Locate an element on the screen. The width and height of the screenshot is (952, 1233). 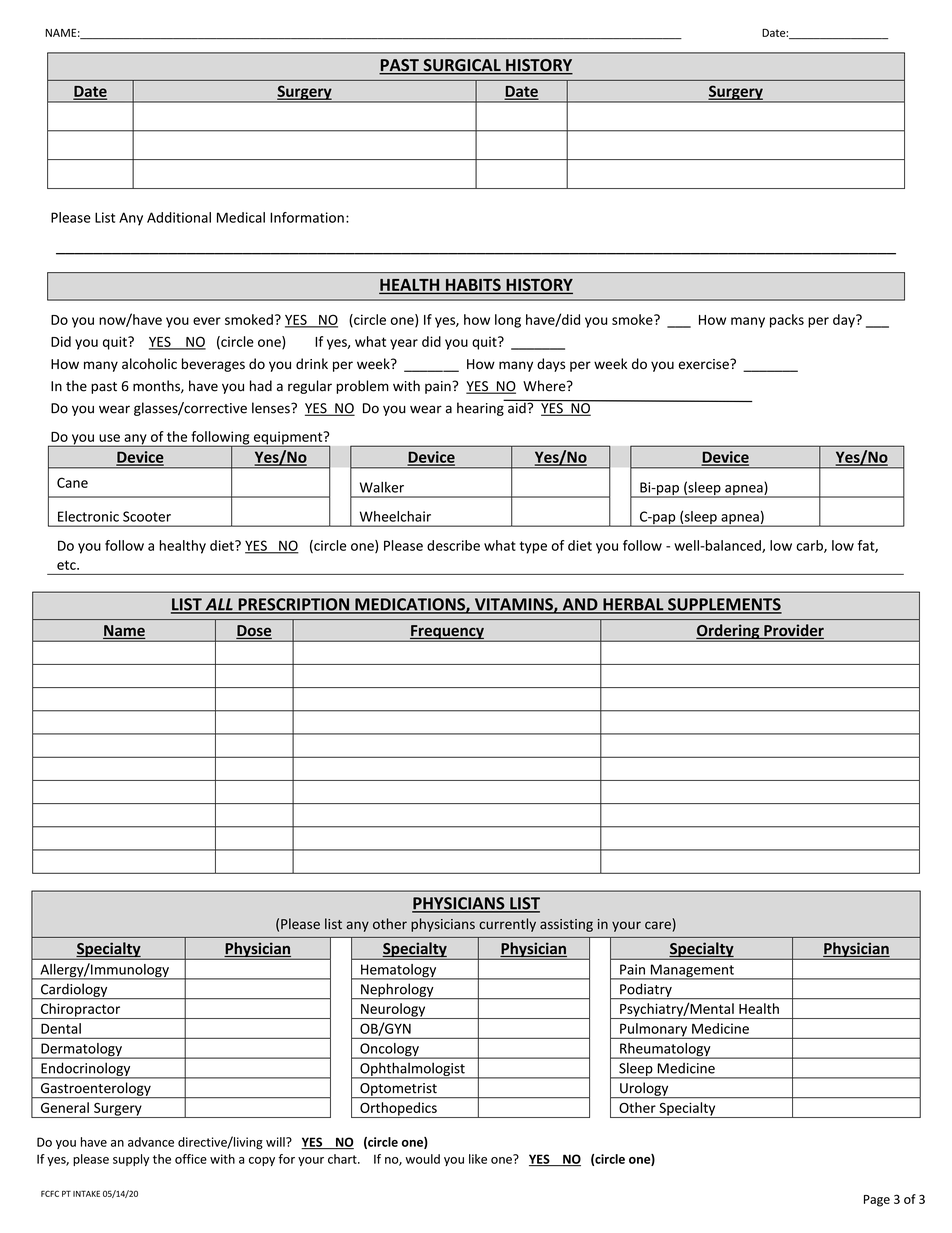
Dose is located at coordinates (254, 632).
